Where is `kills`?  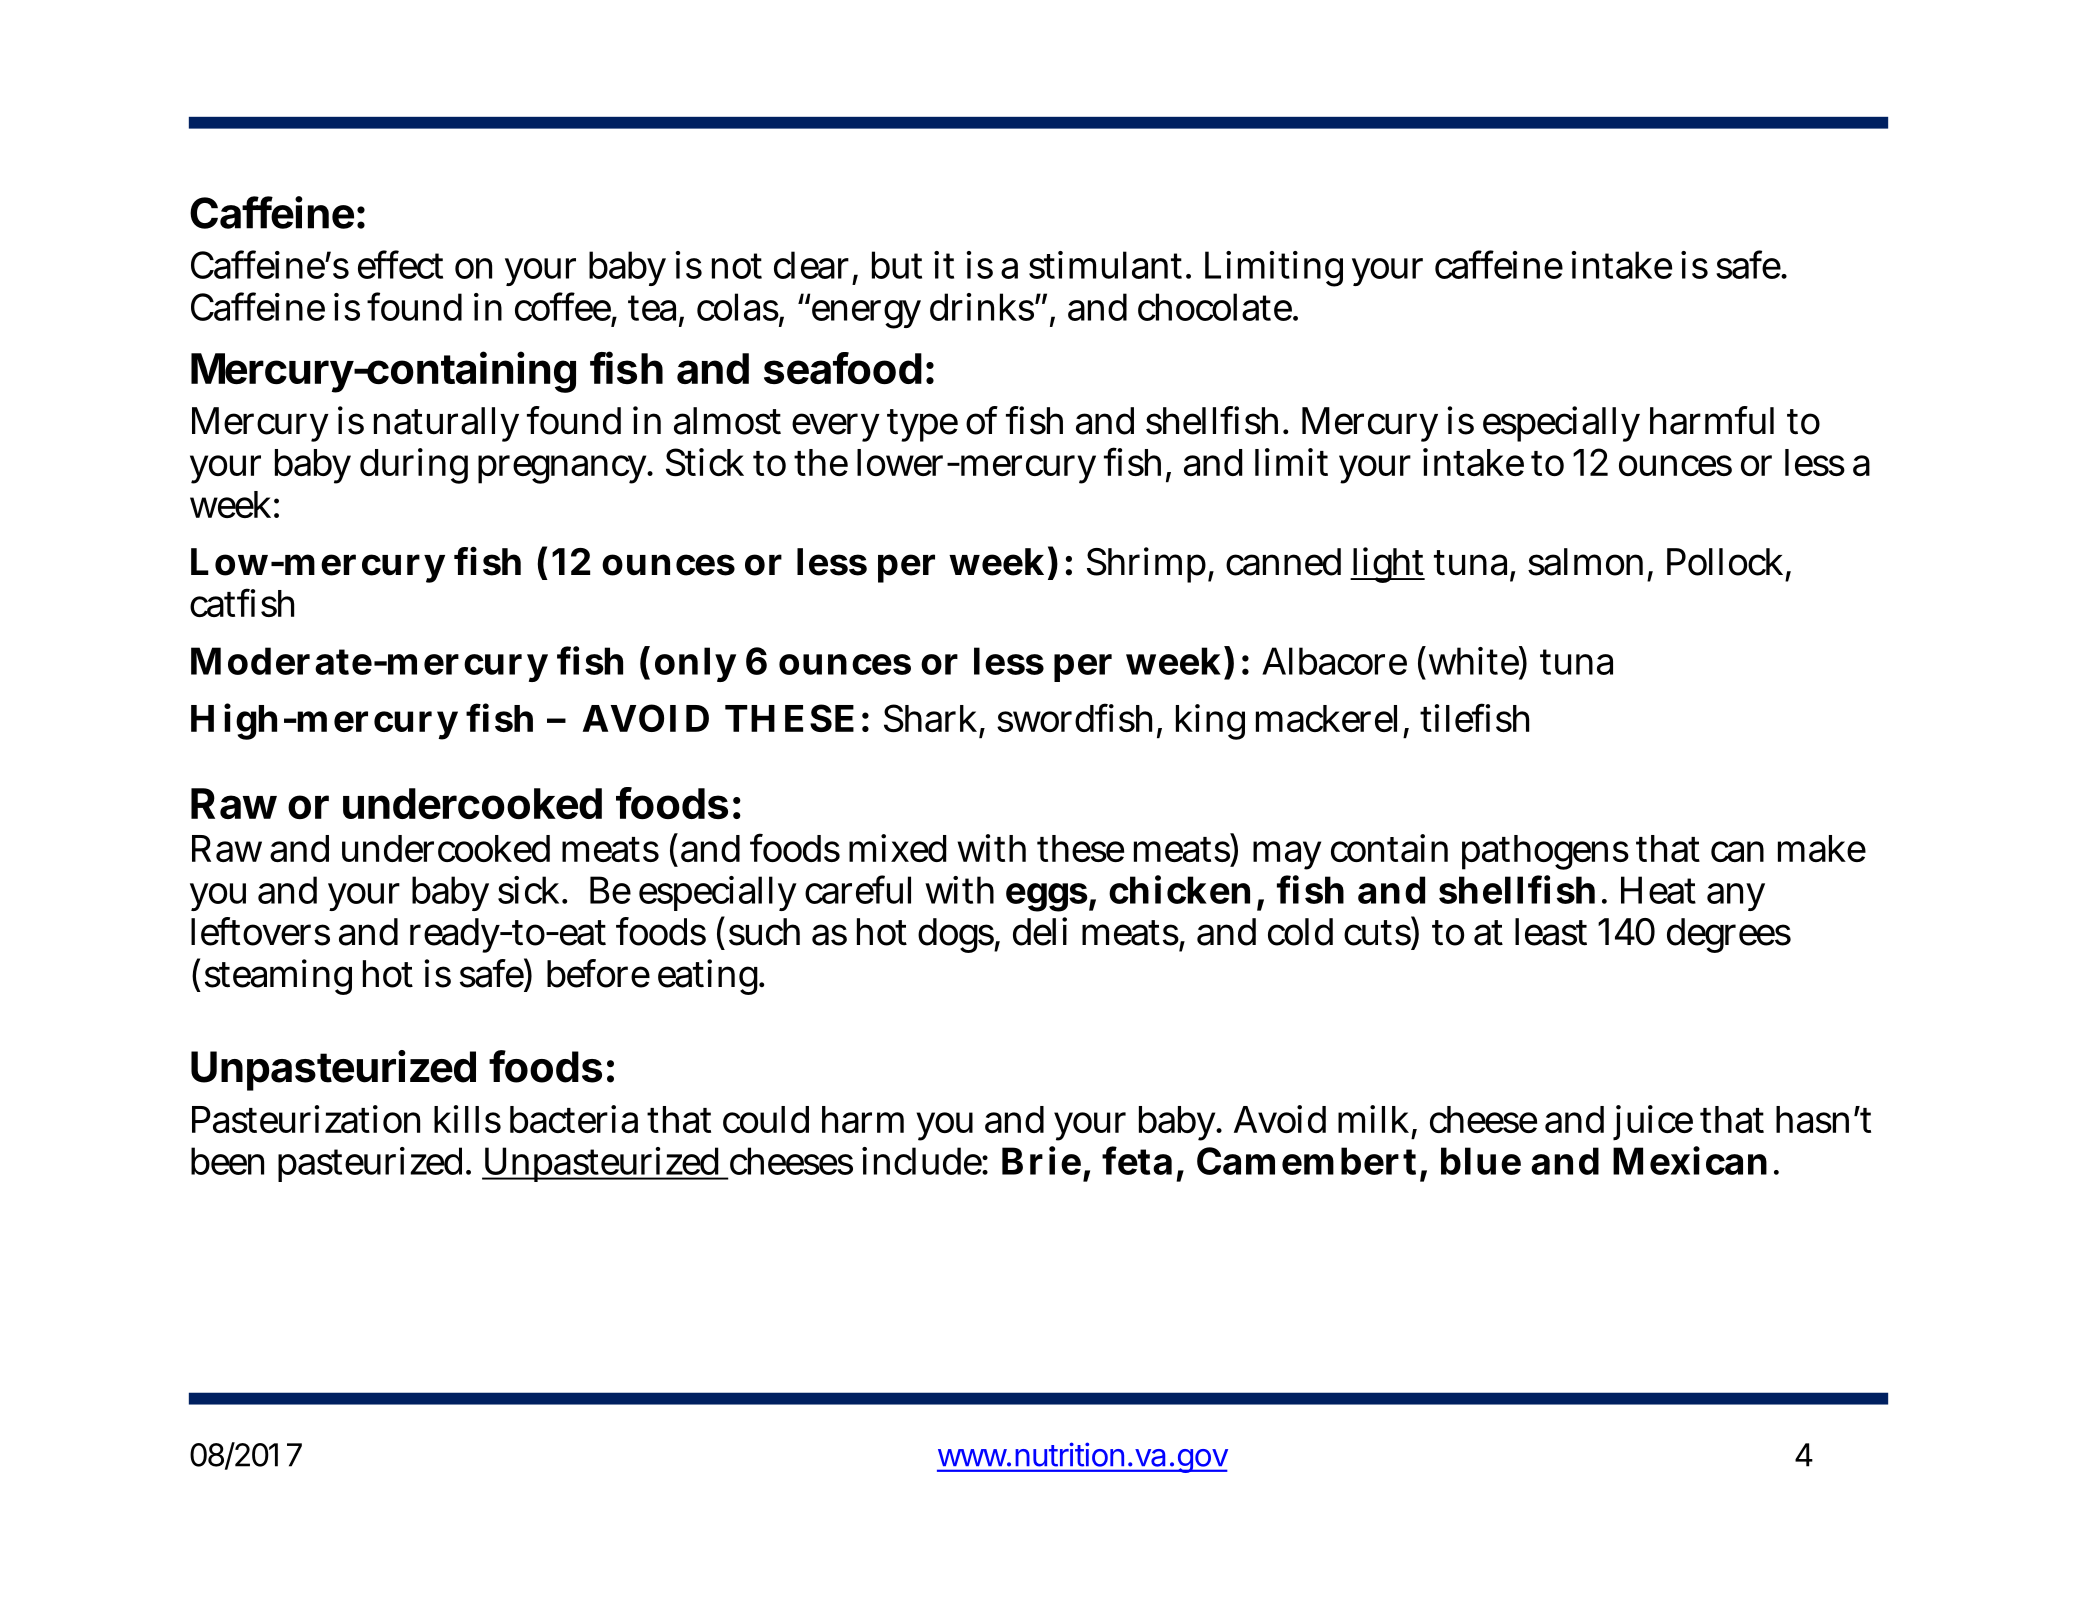 kills is located at coordinates (467, 1119).
